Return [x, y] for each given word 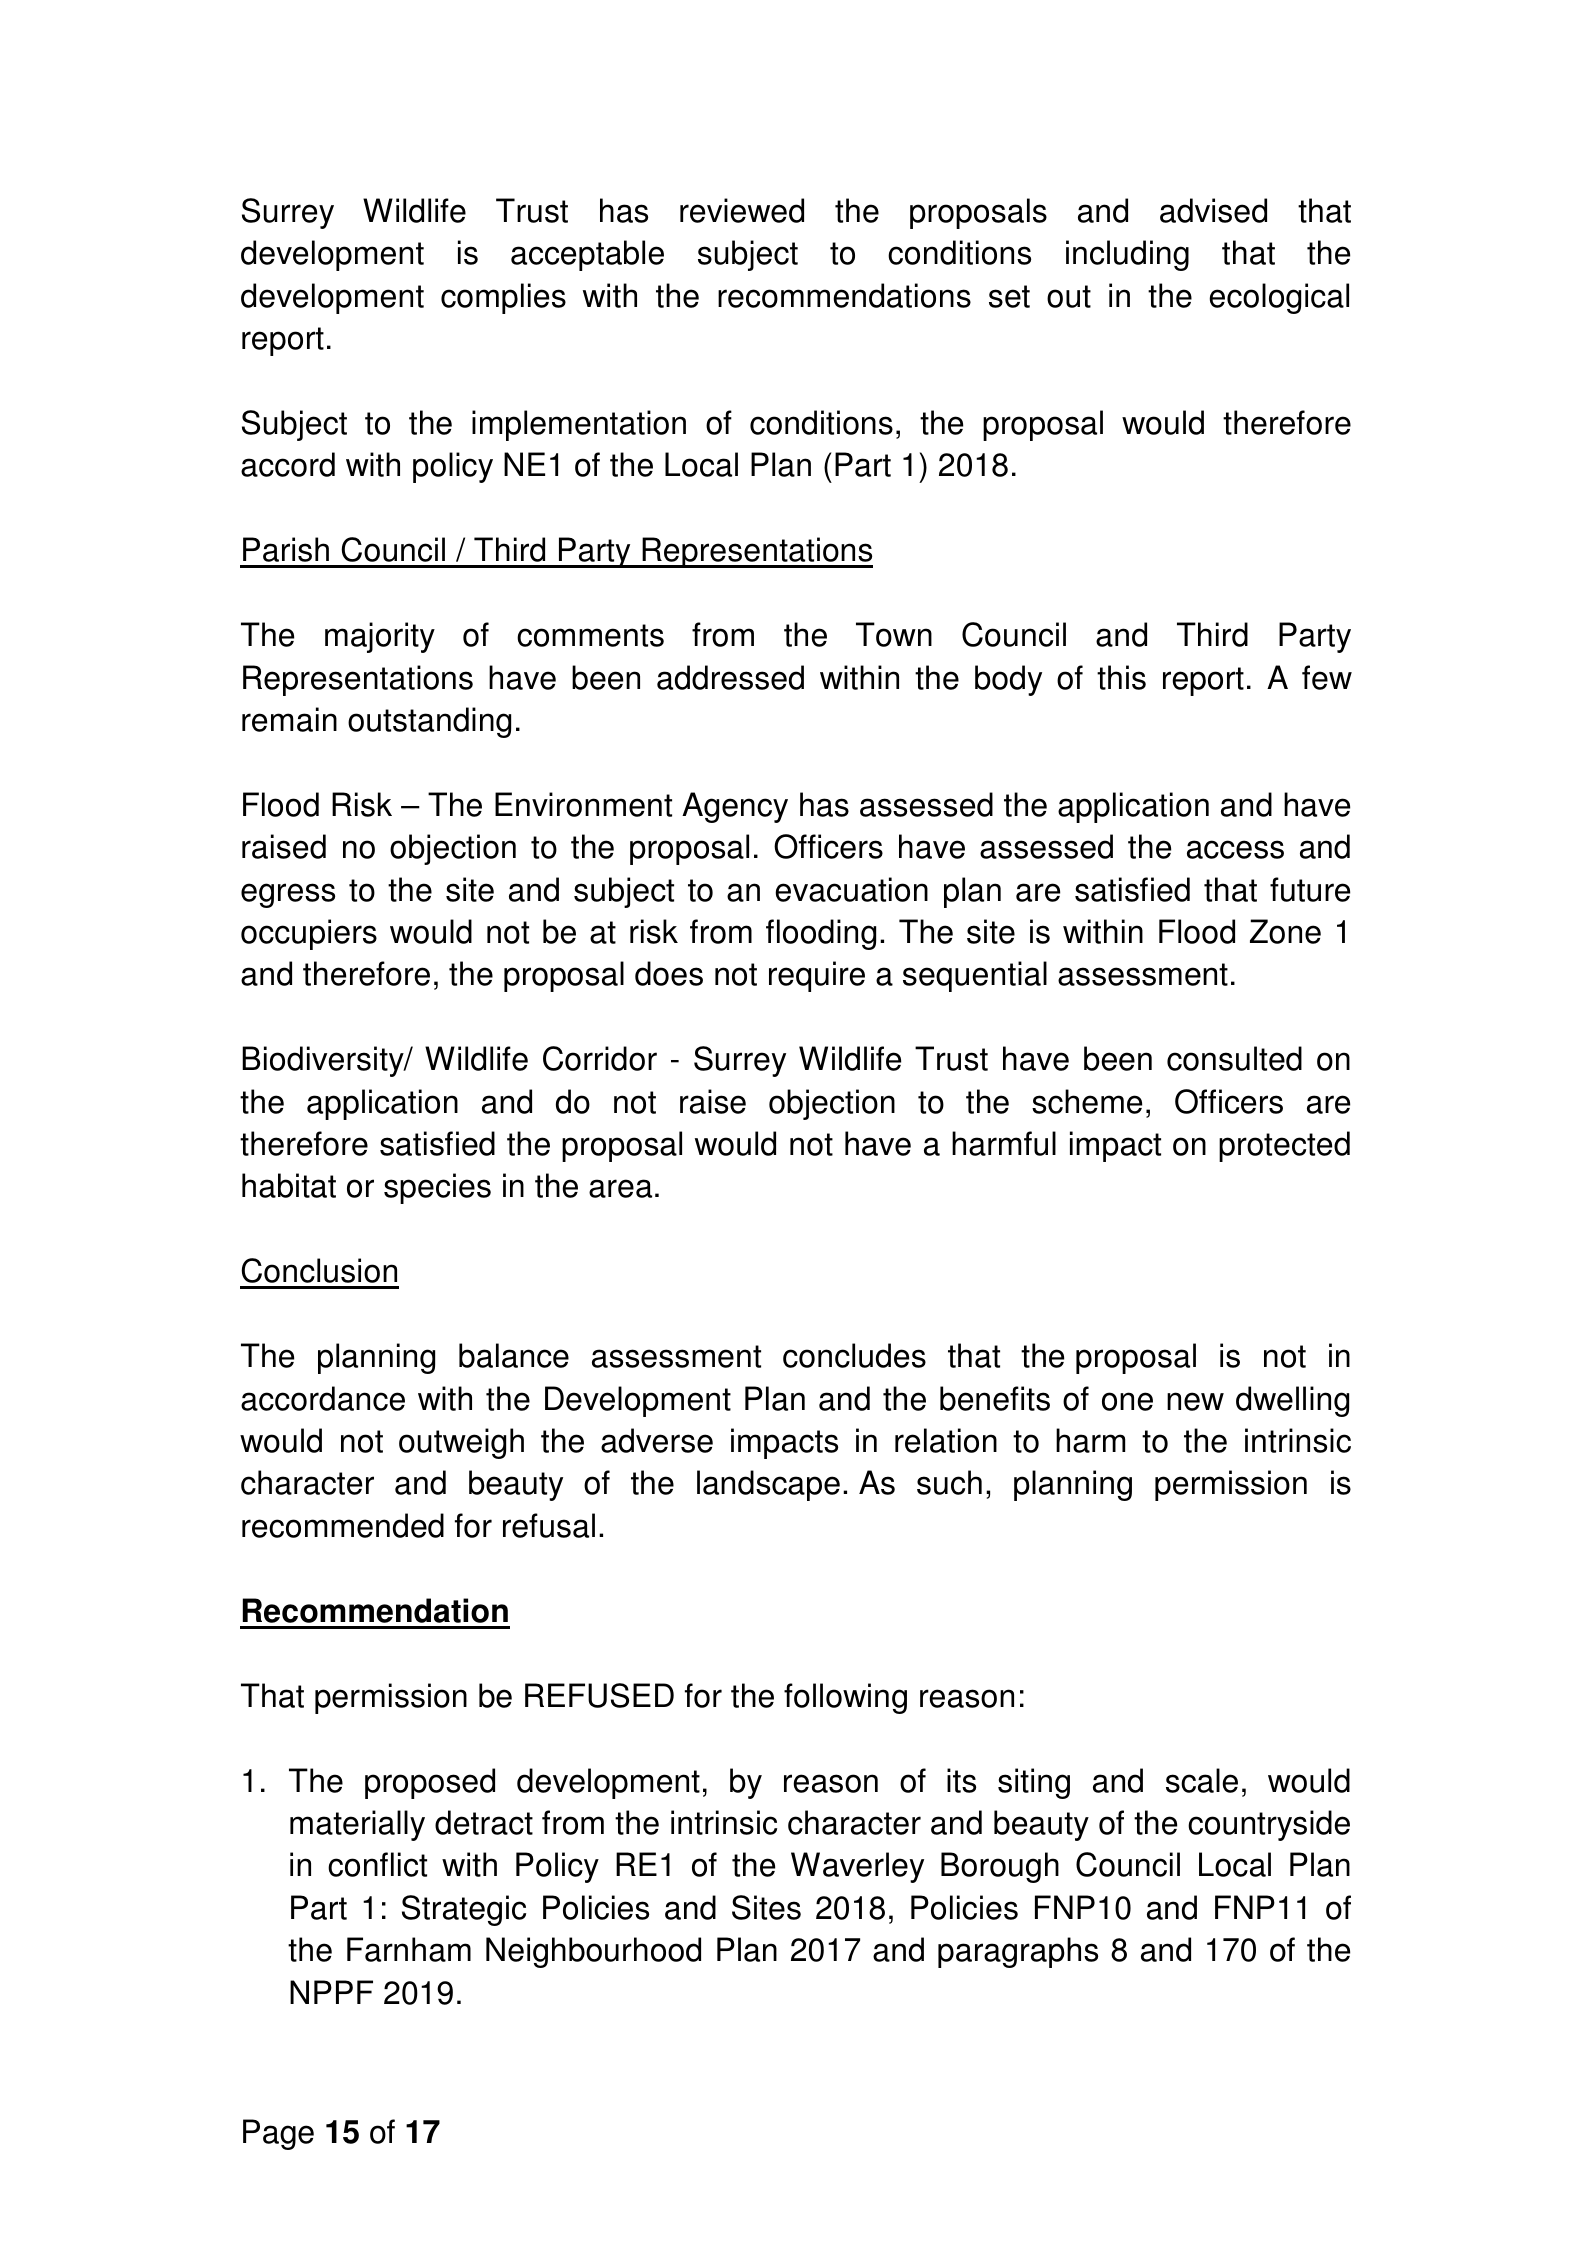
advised [1213, 210]
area [620, 1188]
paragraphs [1018, 1952]
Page [278, 2134]
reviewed [742, 210]
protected [1284, 1146]
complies [503, 298]
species [437, 1188]
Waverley [857, 1867]
